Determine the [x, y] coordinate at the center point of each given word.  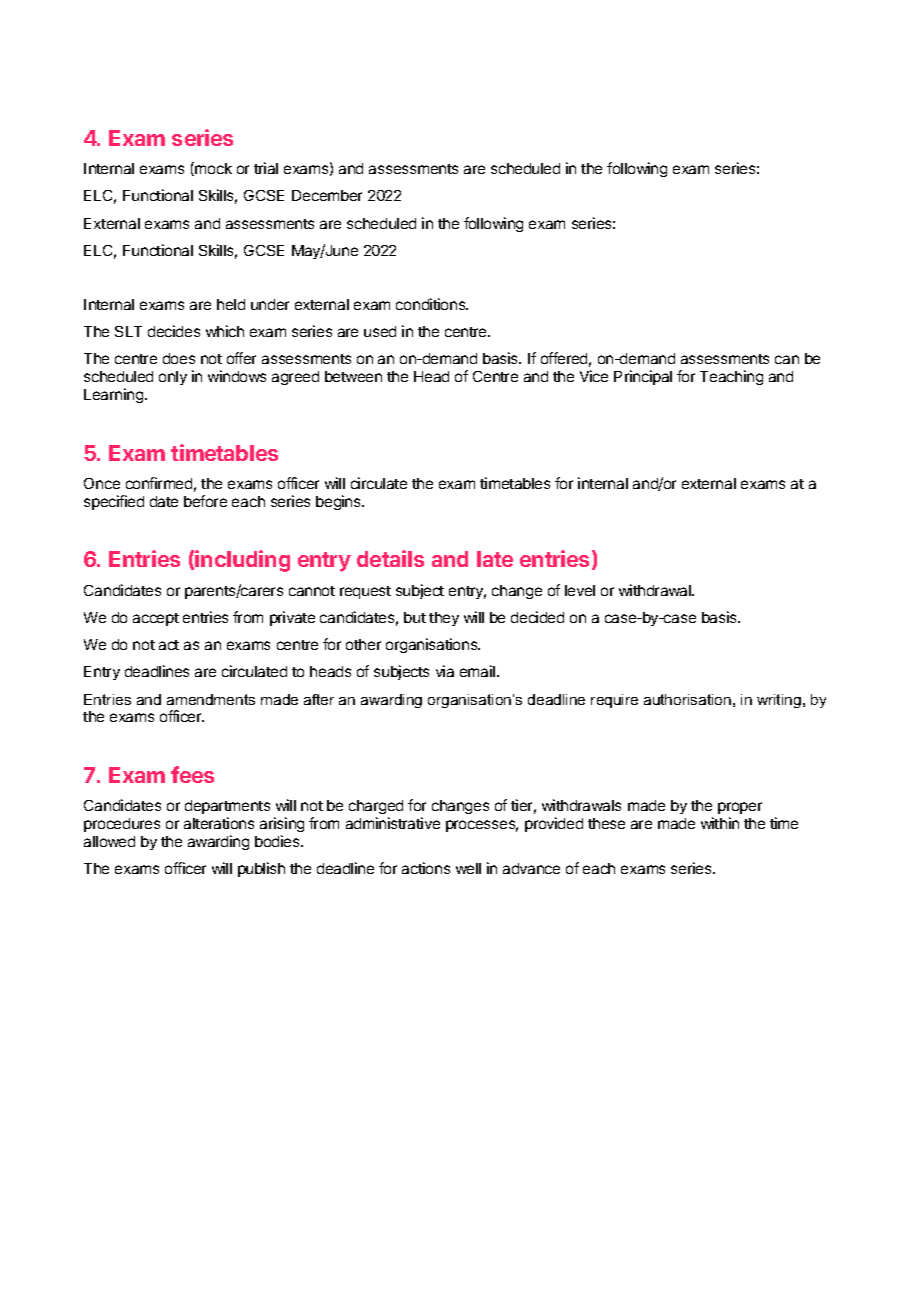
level [580, 590]
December [327, 195]
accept [156, 619]
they [444, 619]
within [720, 823]
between [353, 376]
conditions [432, 304]
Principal [643, 377]
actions [426, 868]
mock [212, 169]
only [173, 378]
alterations [219, 823]
